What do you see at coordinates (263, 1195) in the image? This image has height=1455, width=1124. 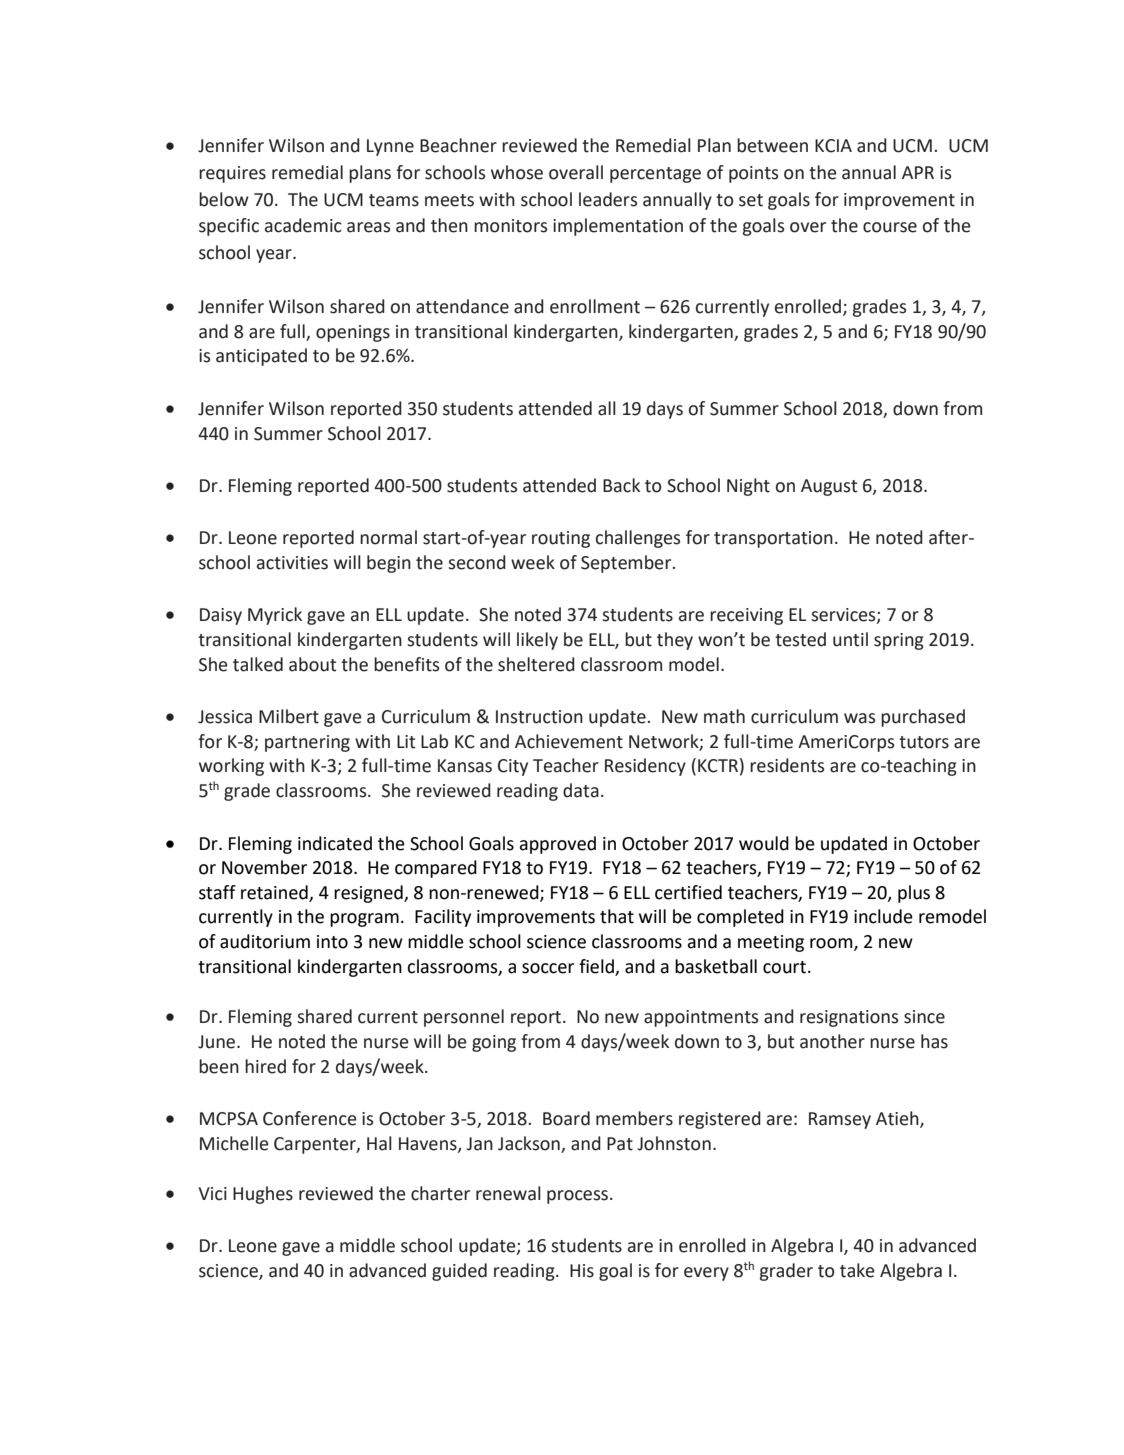 I see `Hughes` at bounding box center [263, 1195].
